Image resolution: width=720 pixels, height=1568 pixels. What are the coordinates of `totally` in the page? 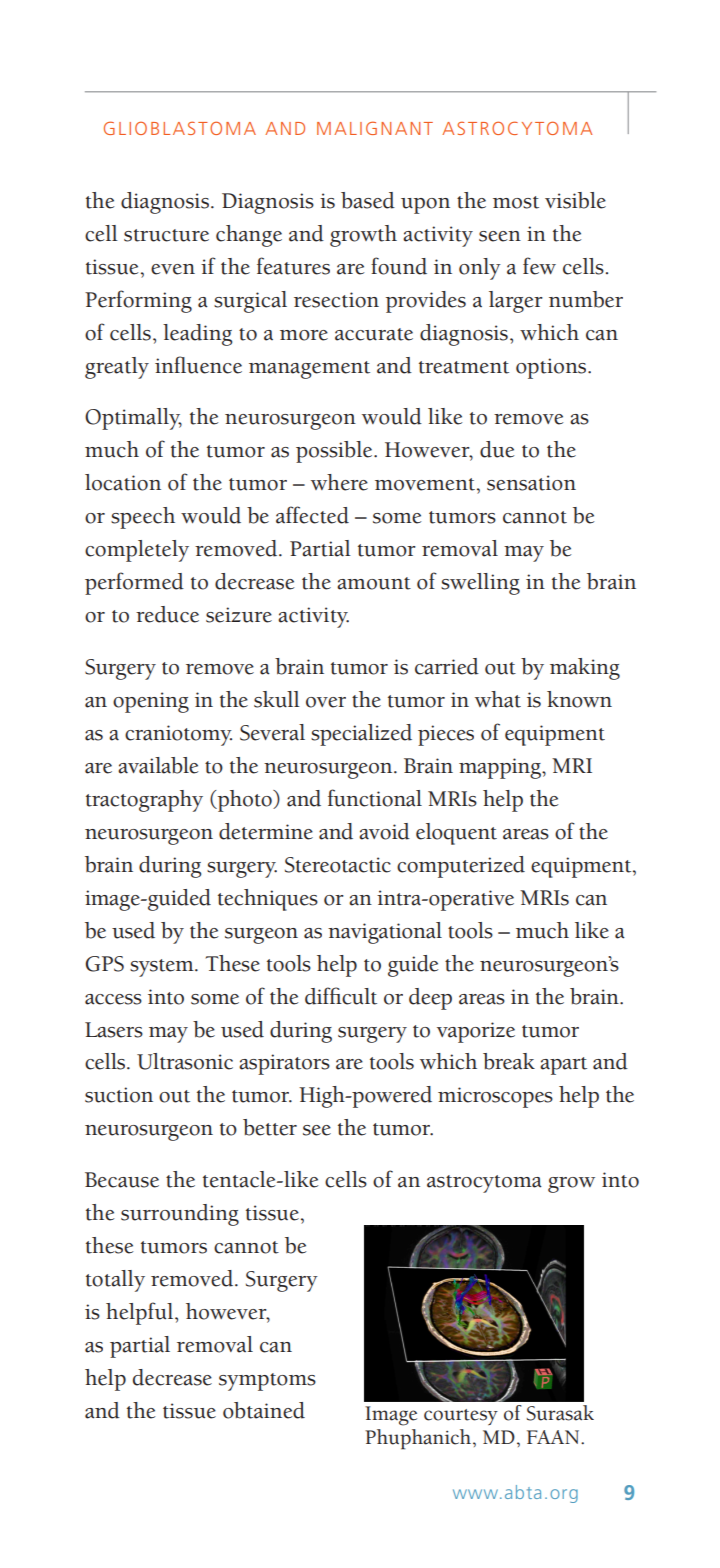 It's located at (115, 1281).
